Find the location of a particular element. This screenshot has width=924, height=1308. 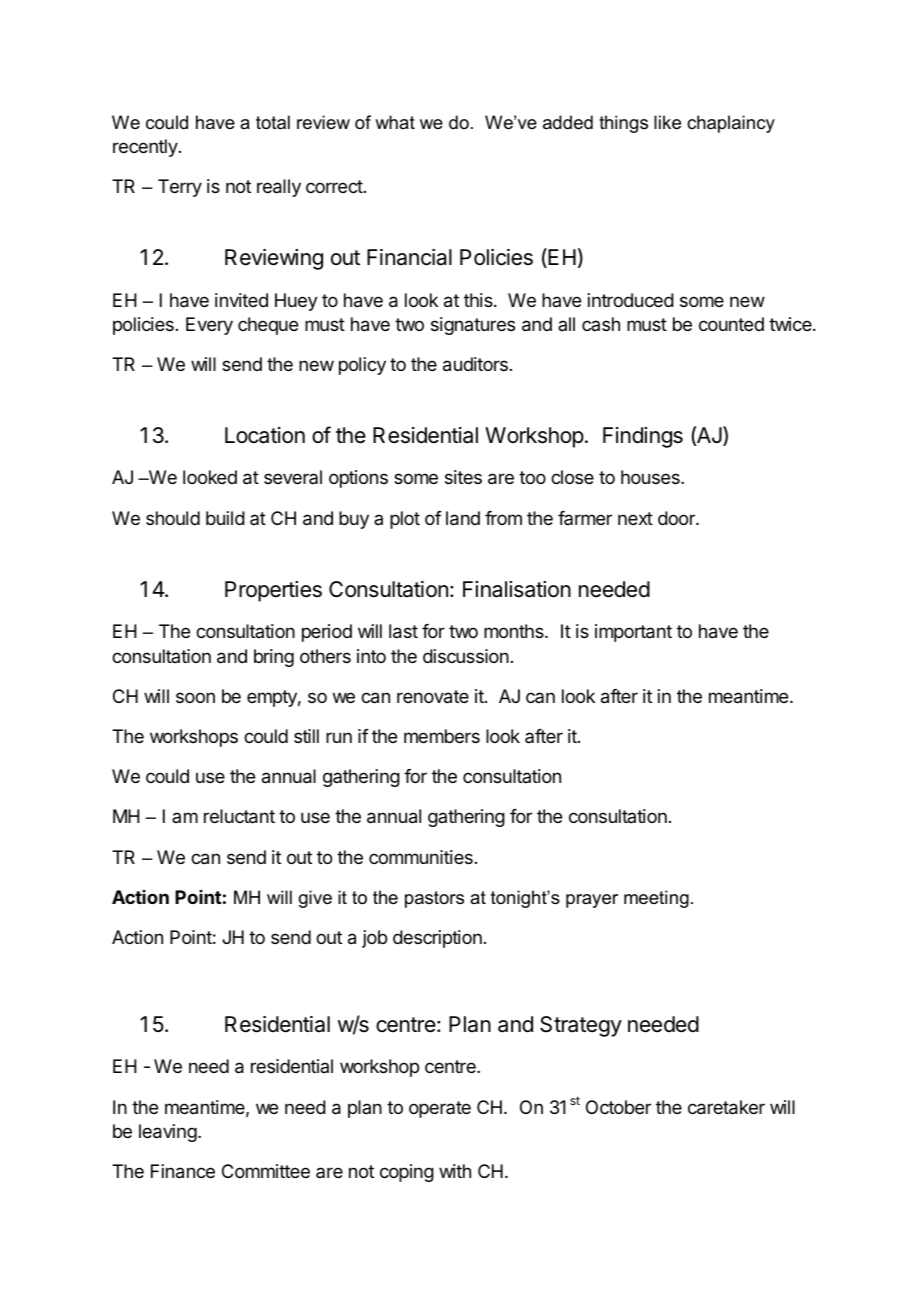

what is located at coordinates (395, 122).
